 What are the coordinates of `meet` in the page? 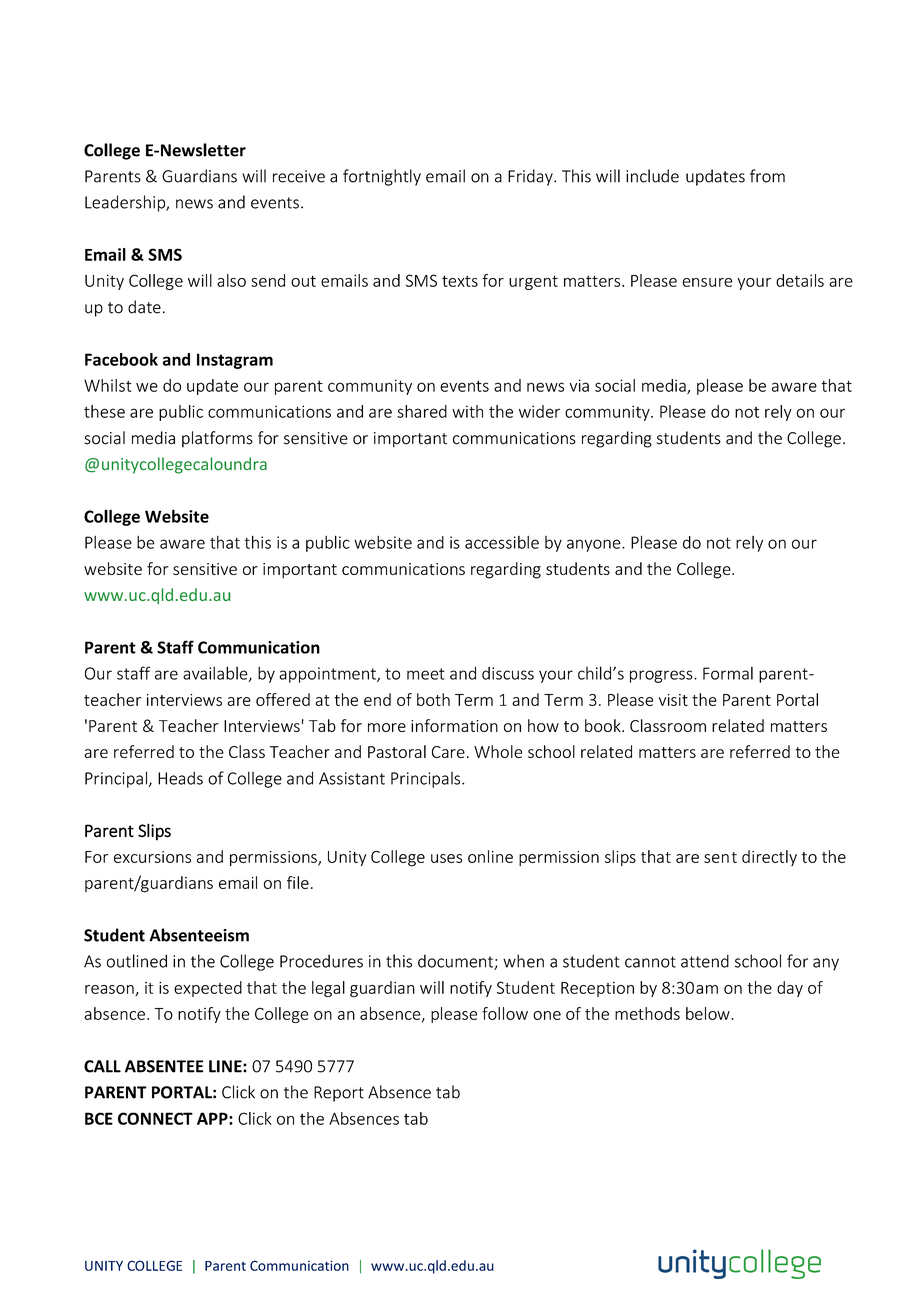 It's located at (426, 674).
